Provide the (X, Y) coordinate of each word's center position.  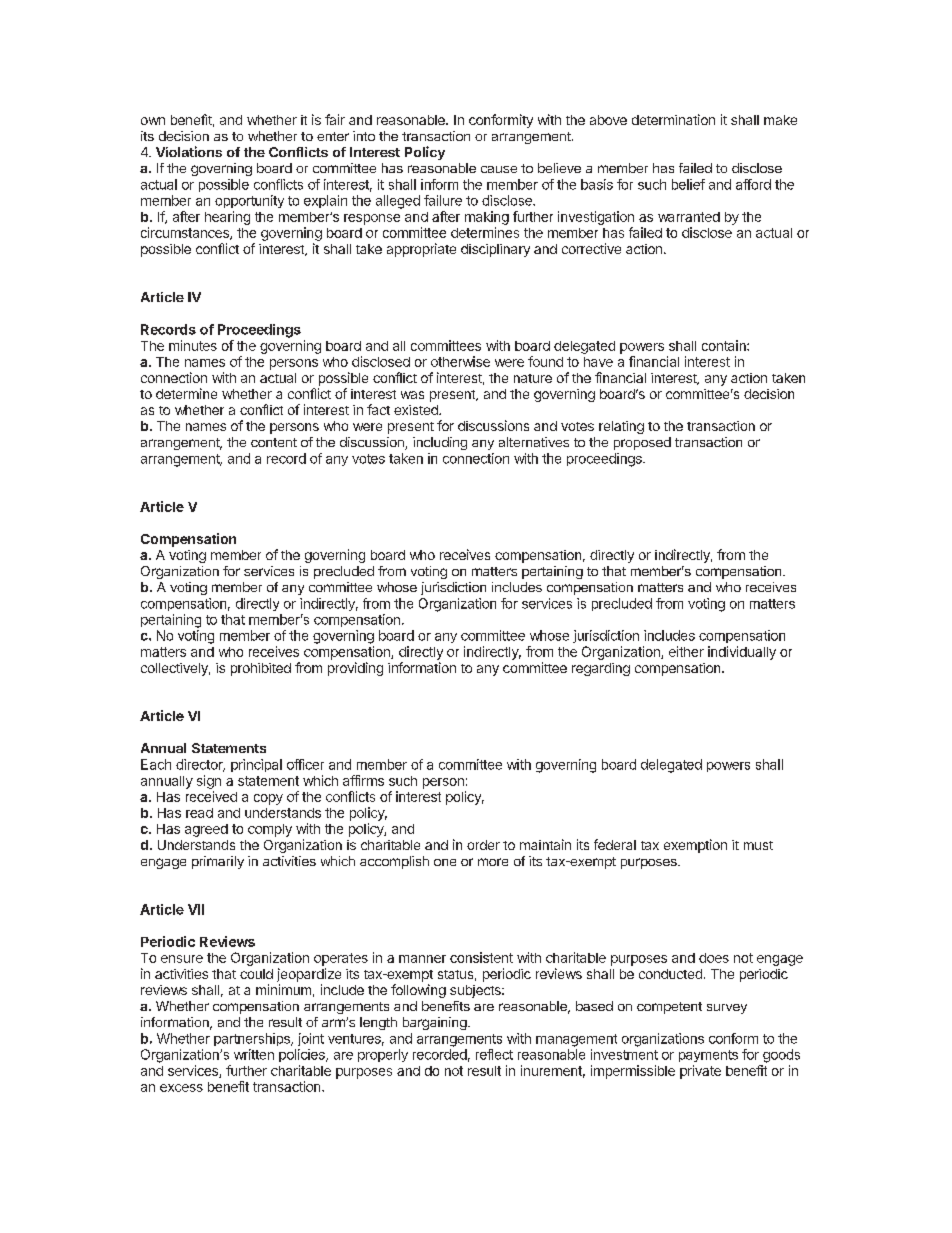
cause (499, 169)
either (686, 651)
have (598, 362)
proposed (642, 443)
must (758, 845)
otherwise (460, 361)
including (440, 443)
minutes (193, 345)
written (254, 1054)
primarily (218, 862)
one (445, 862)
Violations (189, 151)
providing (355, 669)
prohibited (261, 669)
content (274, 442)
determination (673, 119)
